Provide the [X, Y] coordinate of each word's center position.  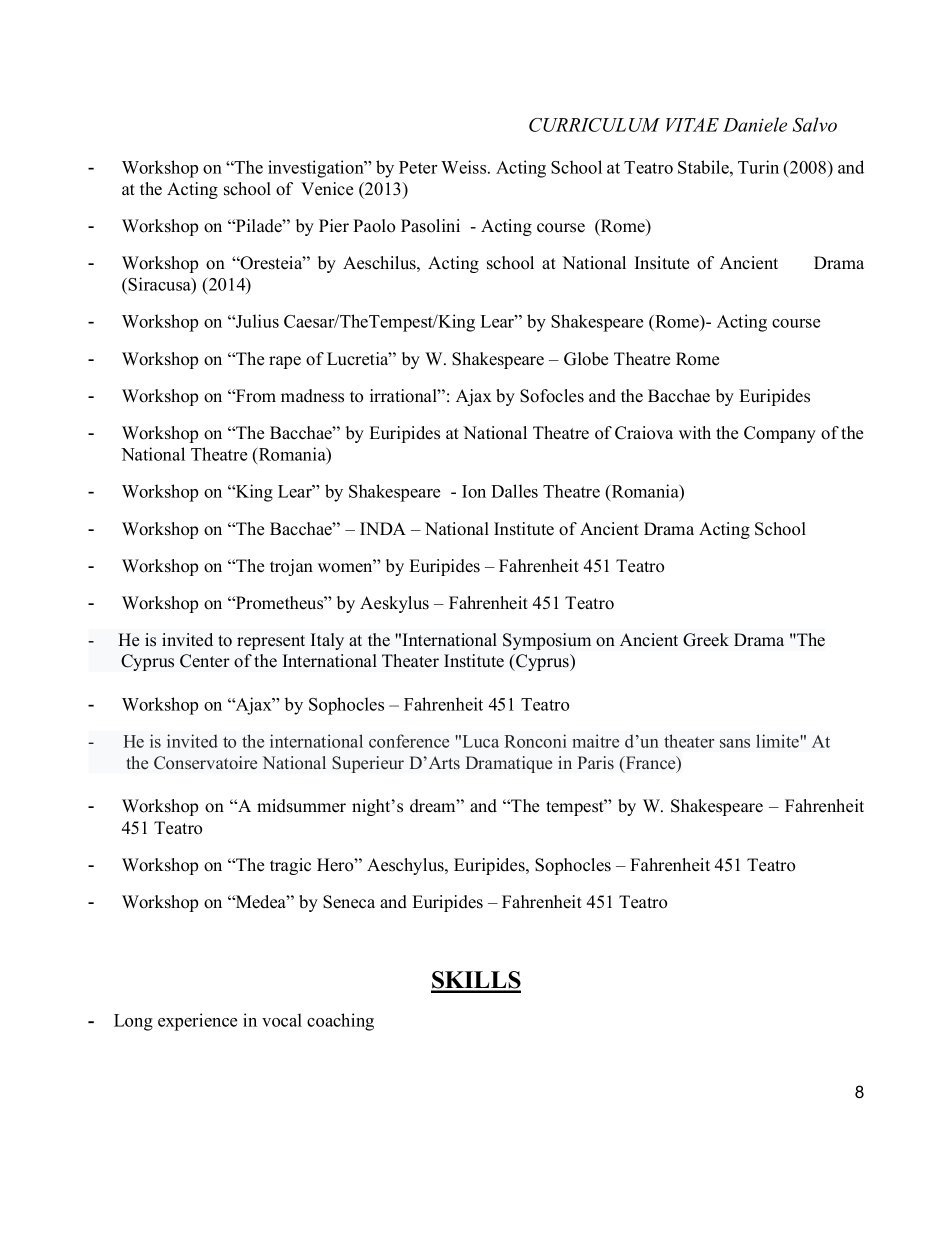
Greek [706, 640]
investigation [317, 169]
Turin [758, 167]
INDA [383, 528]
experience [197, 1022]
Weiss [465, 167]
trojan [291, 567]
